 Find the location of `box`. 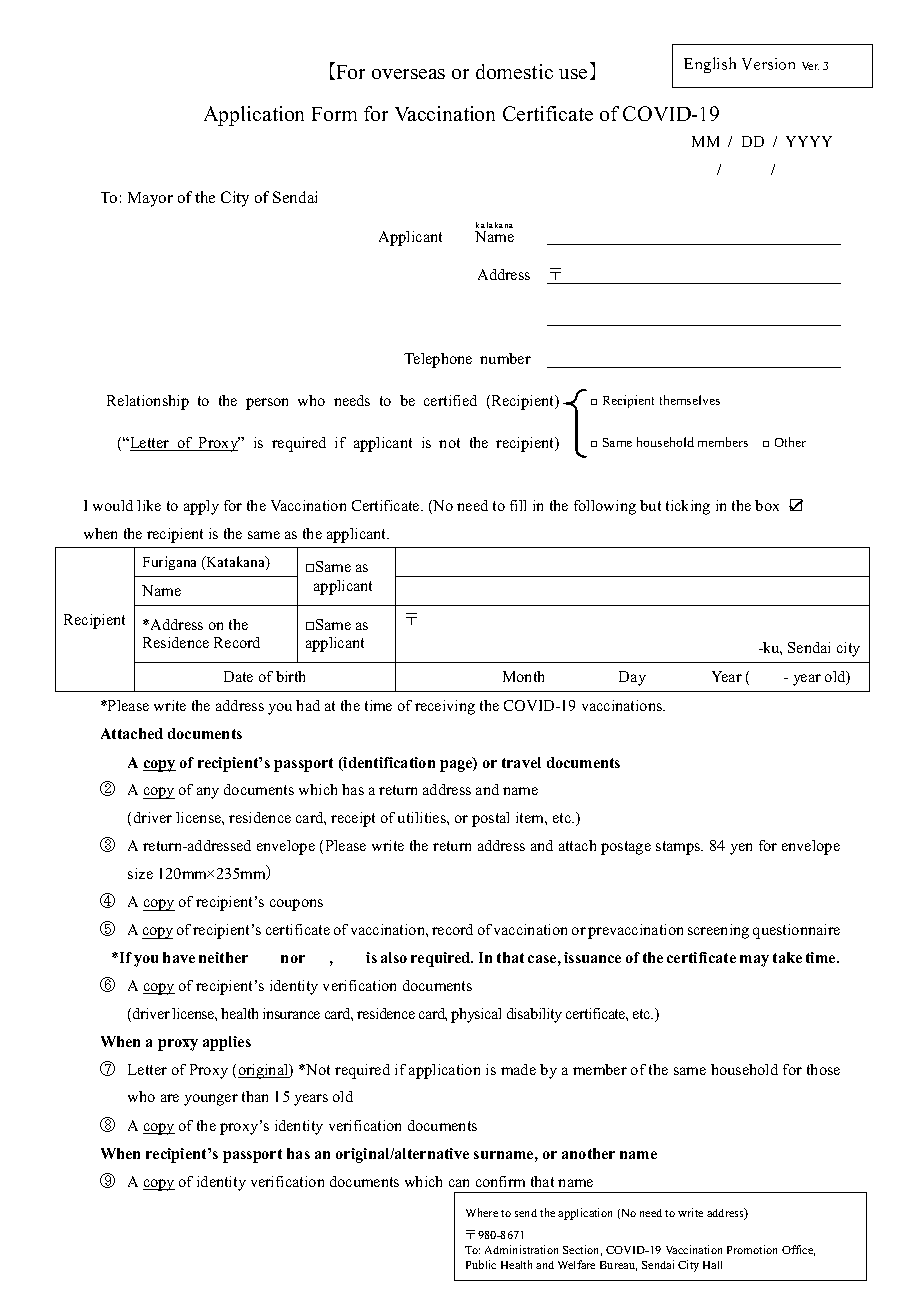

box is located at coordinates (767, 505).
